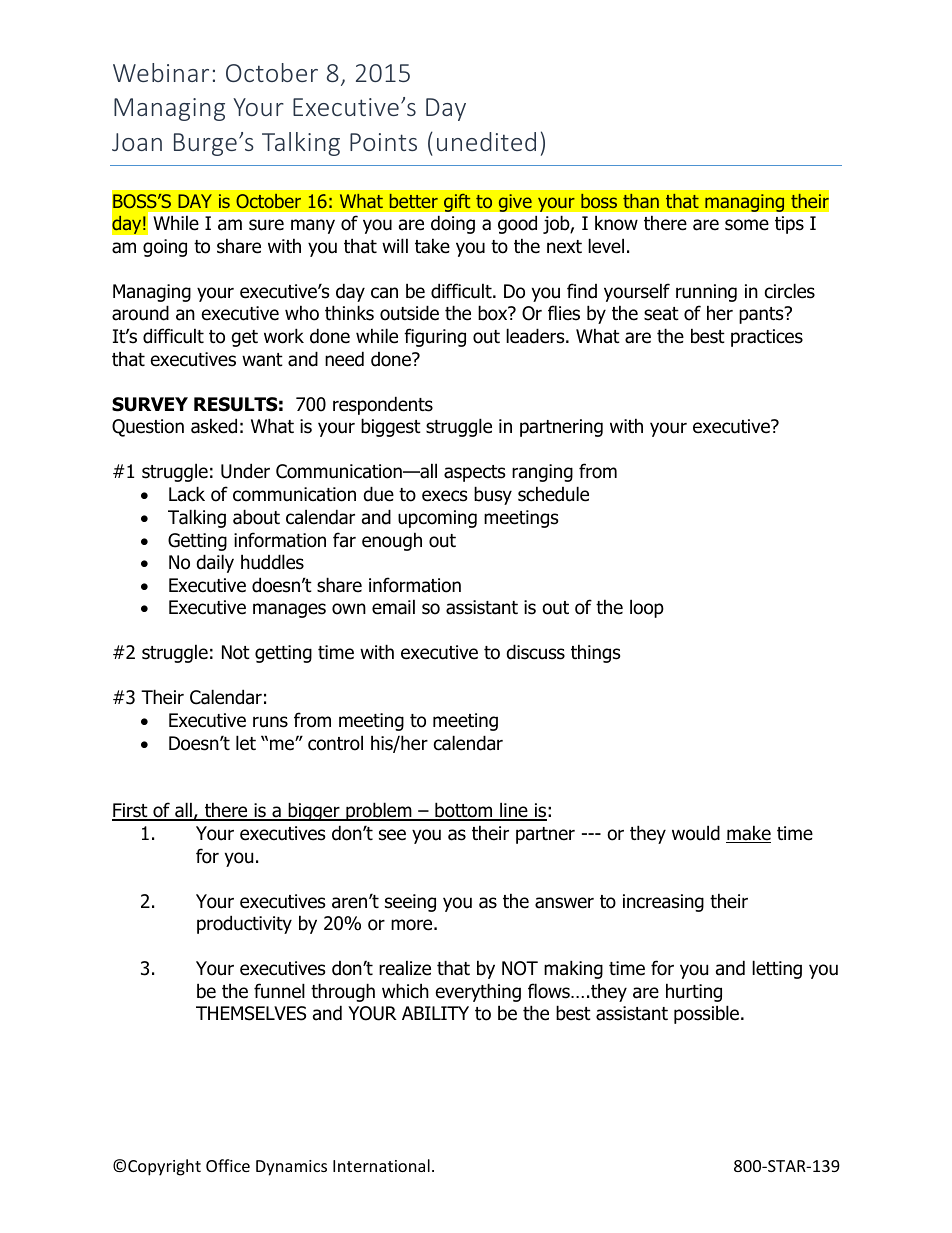 The image size is (952, 1233). What do you see at coordinates (215, 563) in the screenshot?
I see `daily` at bounding box center [215, 563].
